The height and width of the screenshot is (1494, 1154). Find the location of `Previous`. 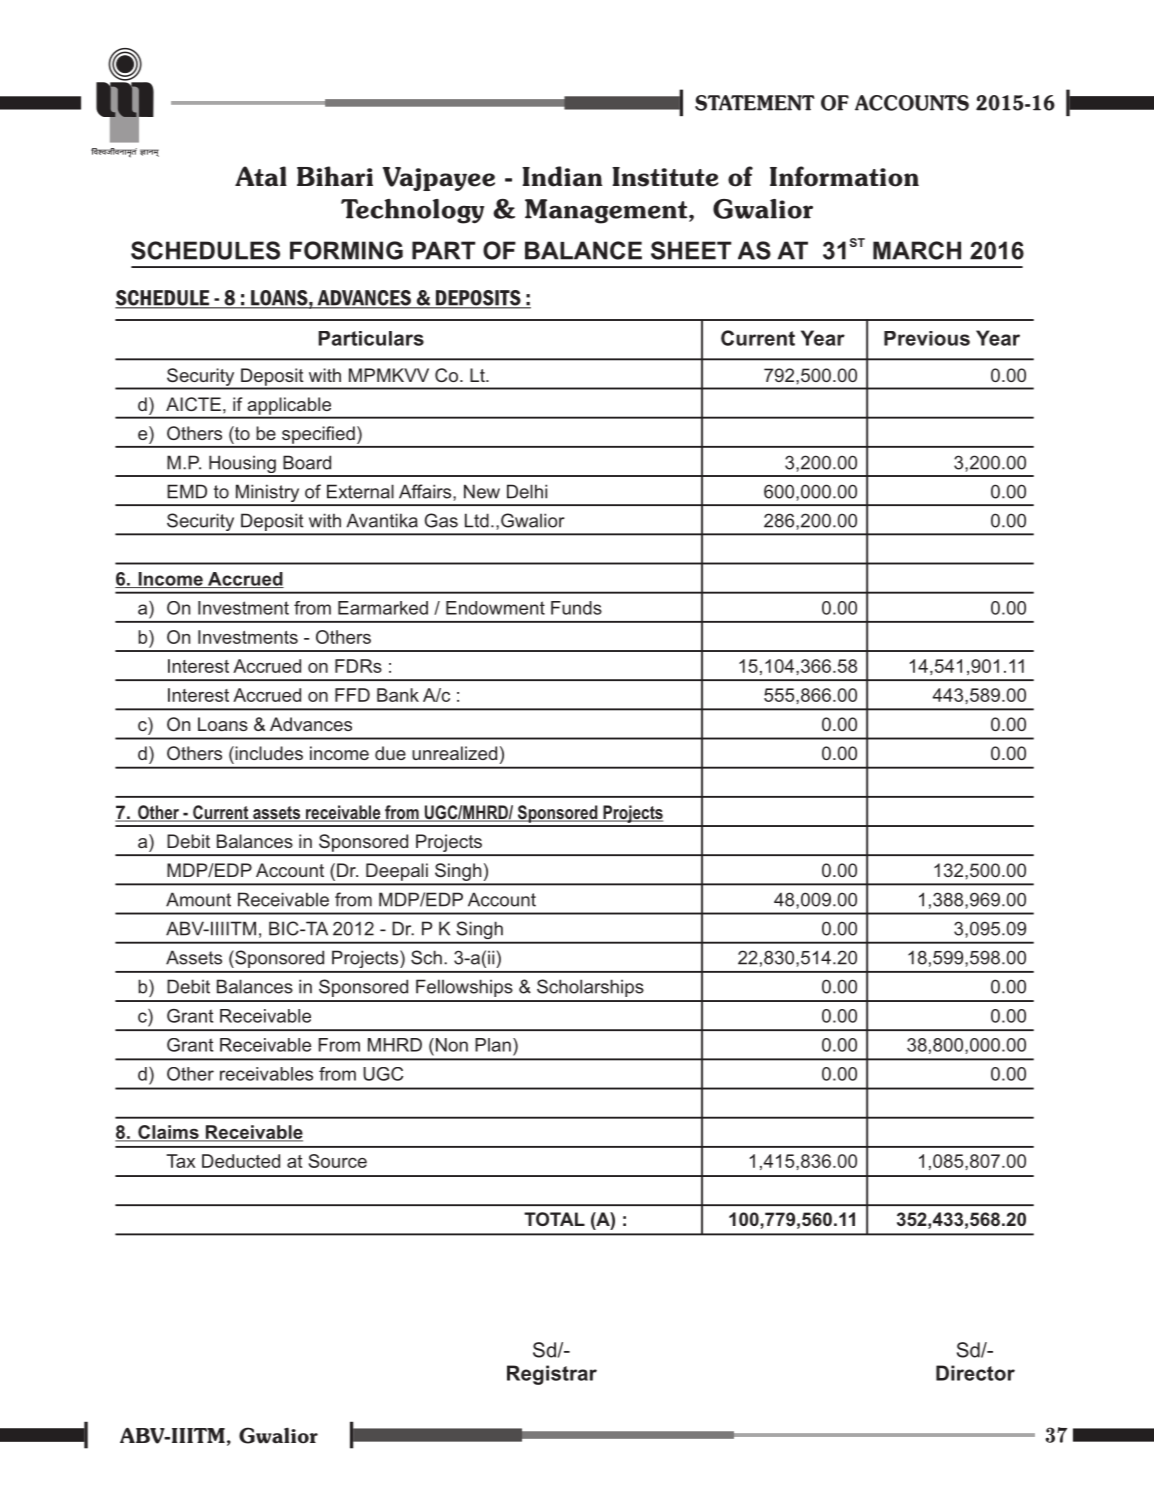

Previous is located at coordinates (927, 338).
